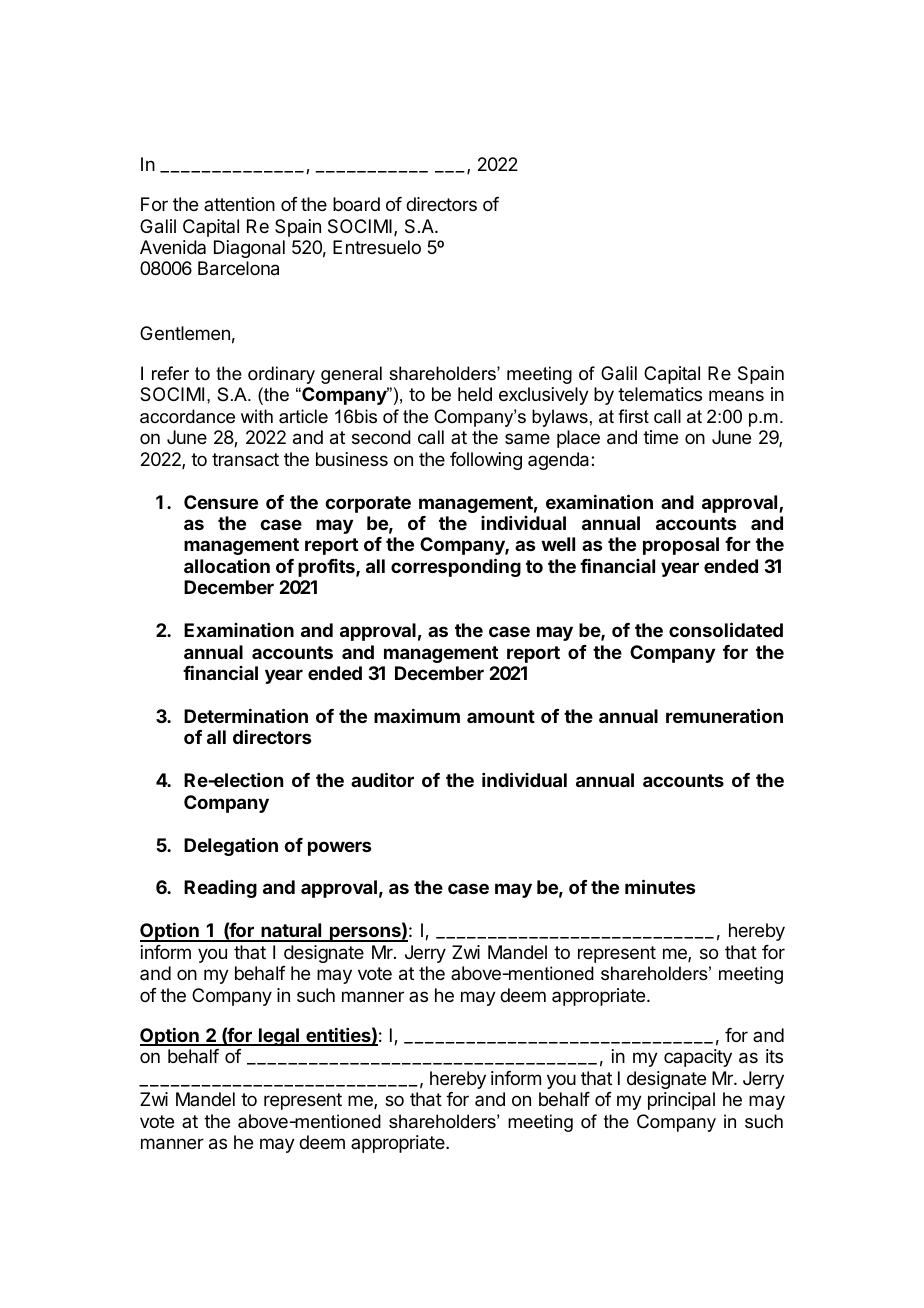  Describe the element at coordinates (249, 249) in the document. I see `Diagonal` at that location.
